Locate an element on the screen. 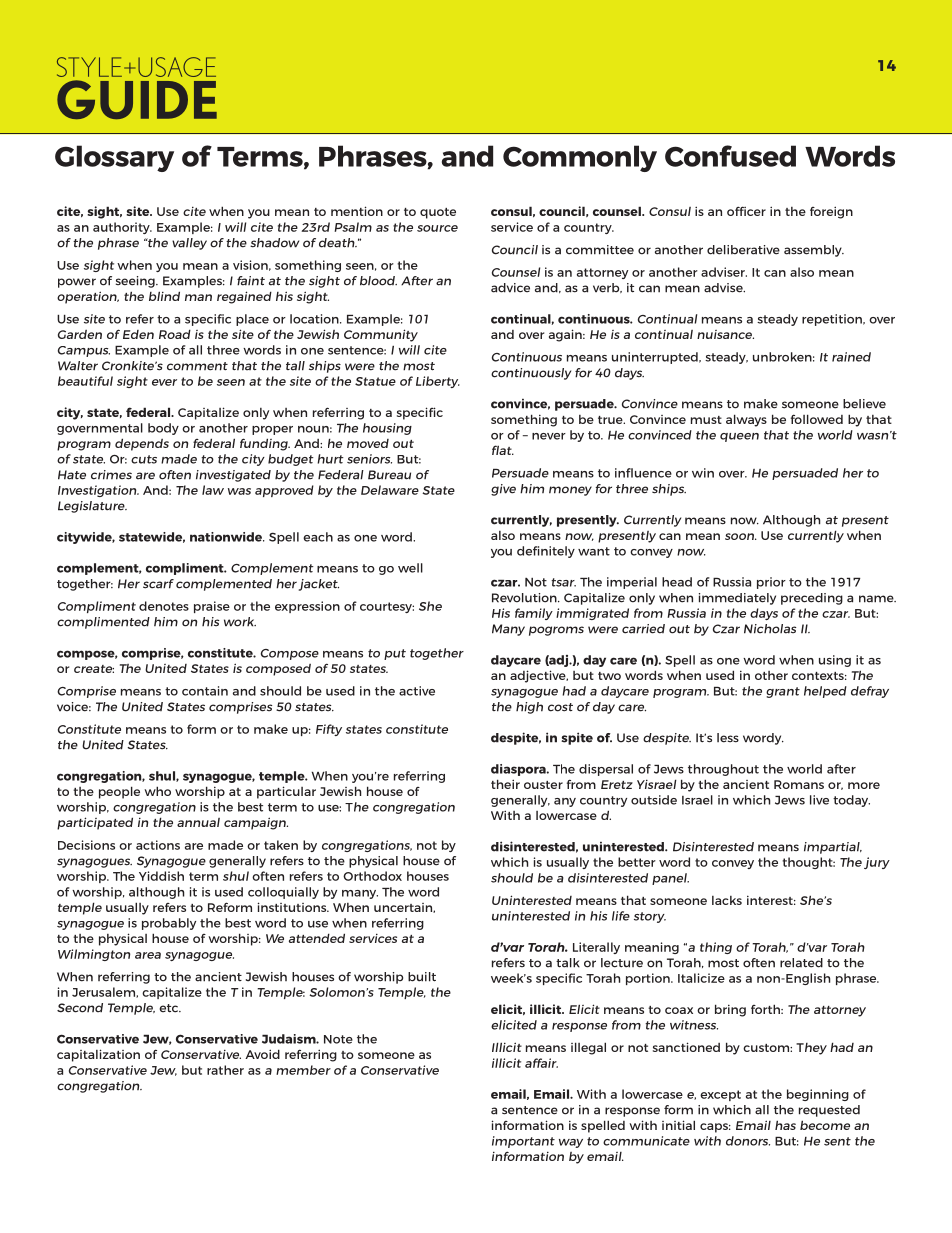 Image resolution: width=952 pixels, height=1233 pixels. GUIDE is located at coordinates (137, 99).
